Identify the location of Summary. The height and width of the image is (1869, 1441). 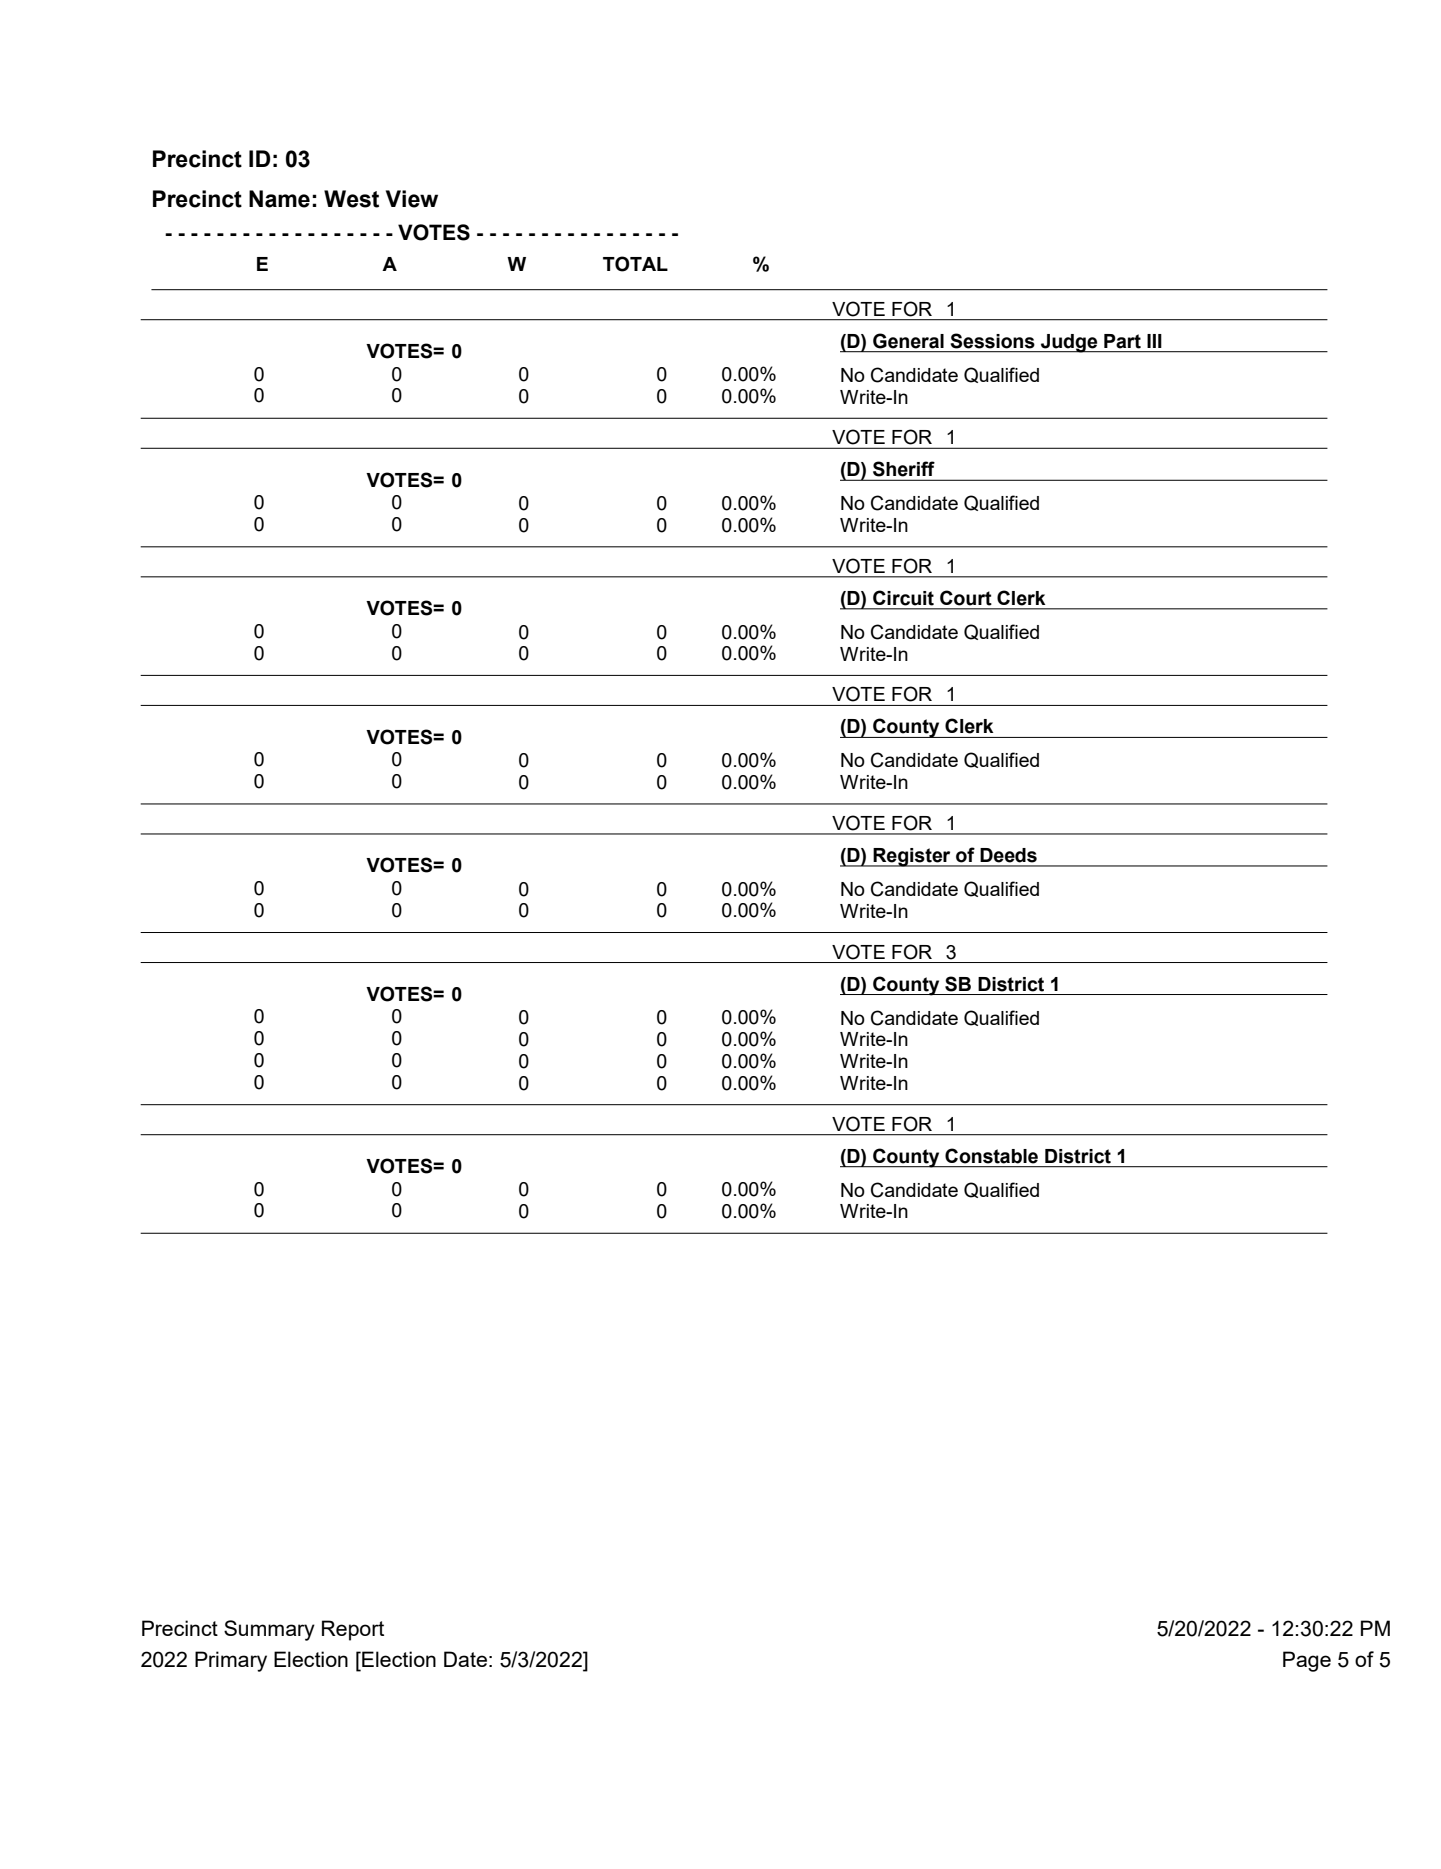
(269, 1630).
